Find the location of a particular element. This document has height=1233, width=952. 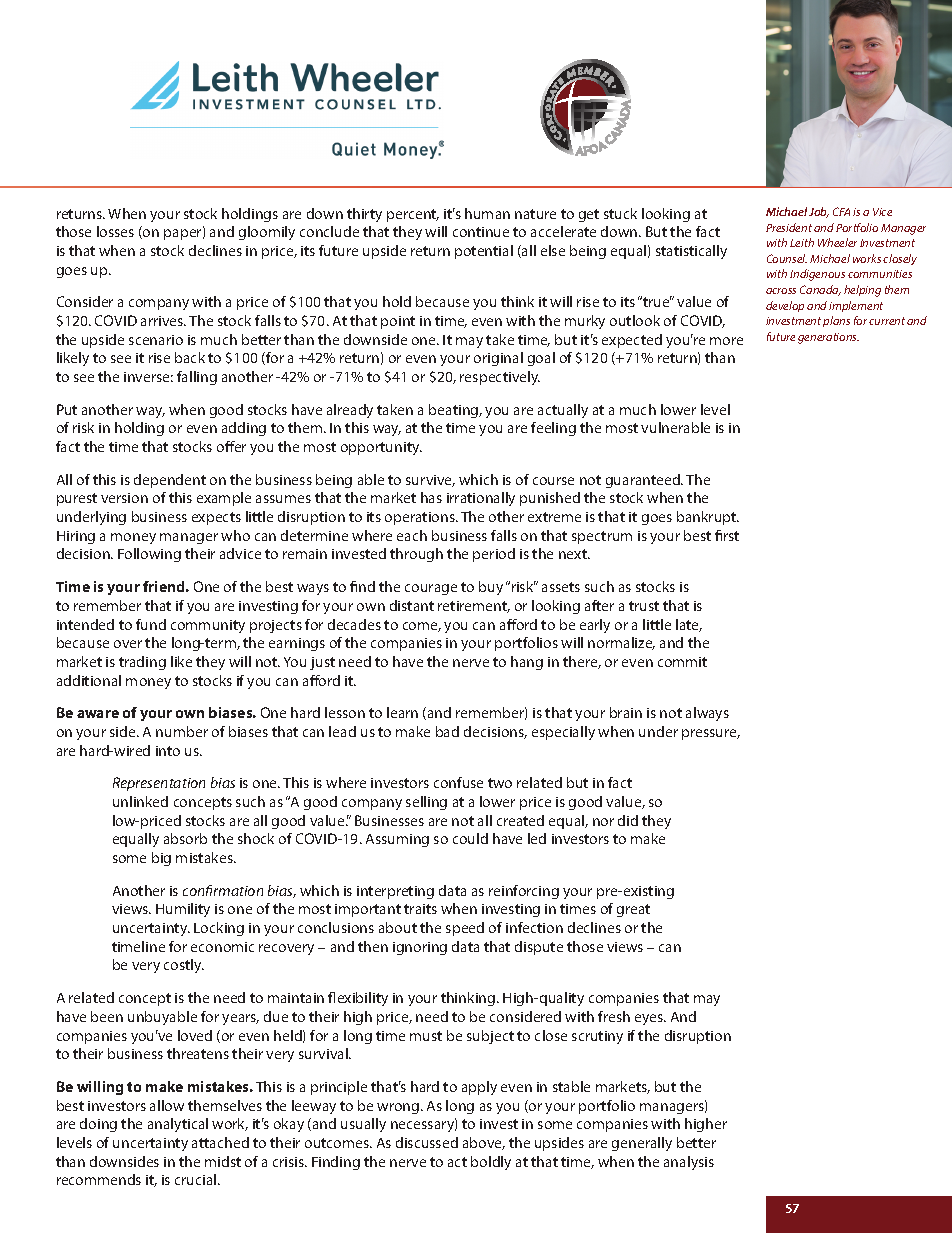

Leith is located at coordinates (802, 242).
